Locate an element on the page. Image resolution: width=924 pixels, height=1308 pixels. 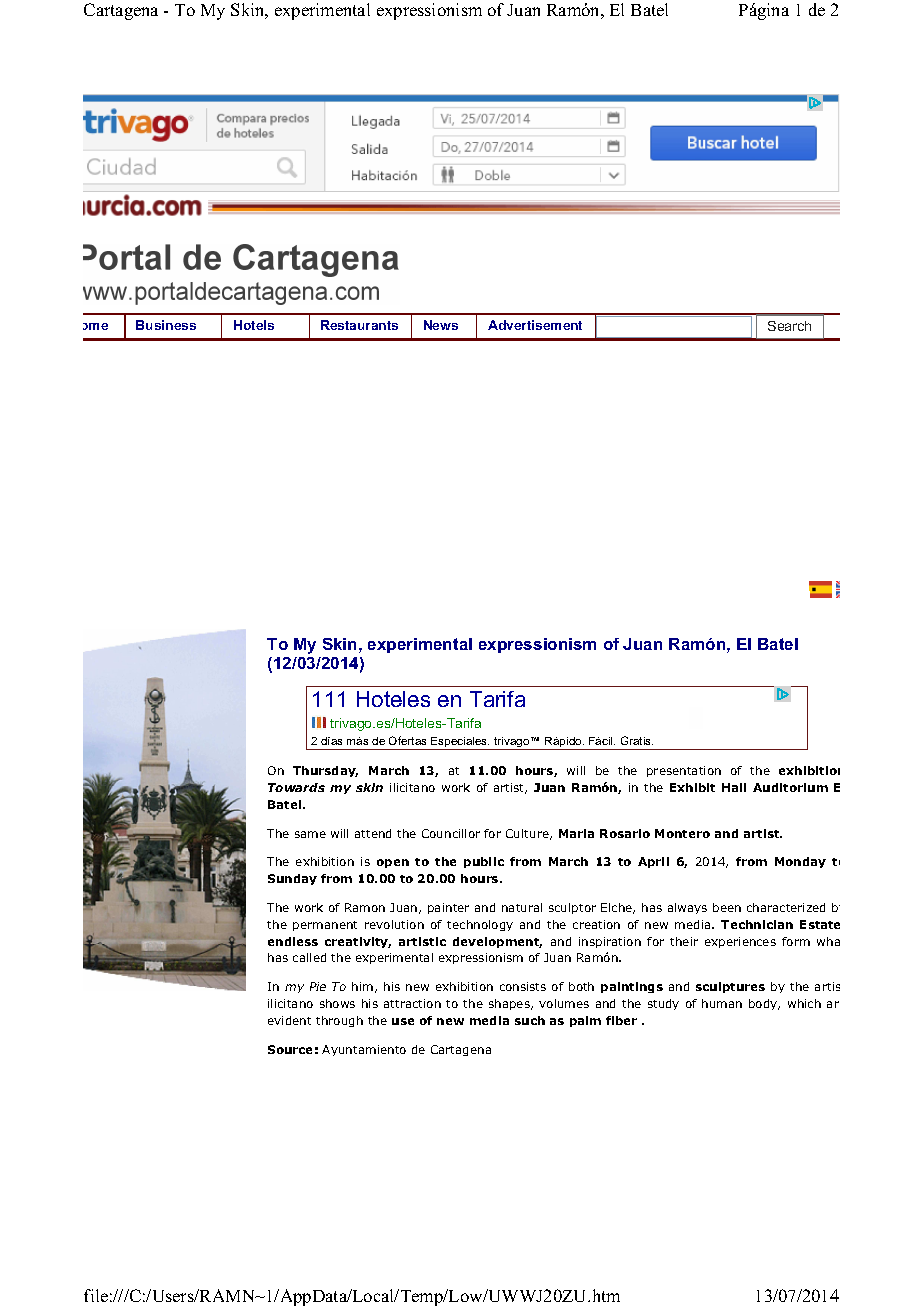
Gratis is located at coordinates (637, 740).
